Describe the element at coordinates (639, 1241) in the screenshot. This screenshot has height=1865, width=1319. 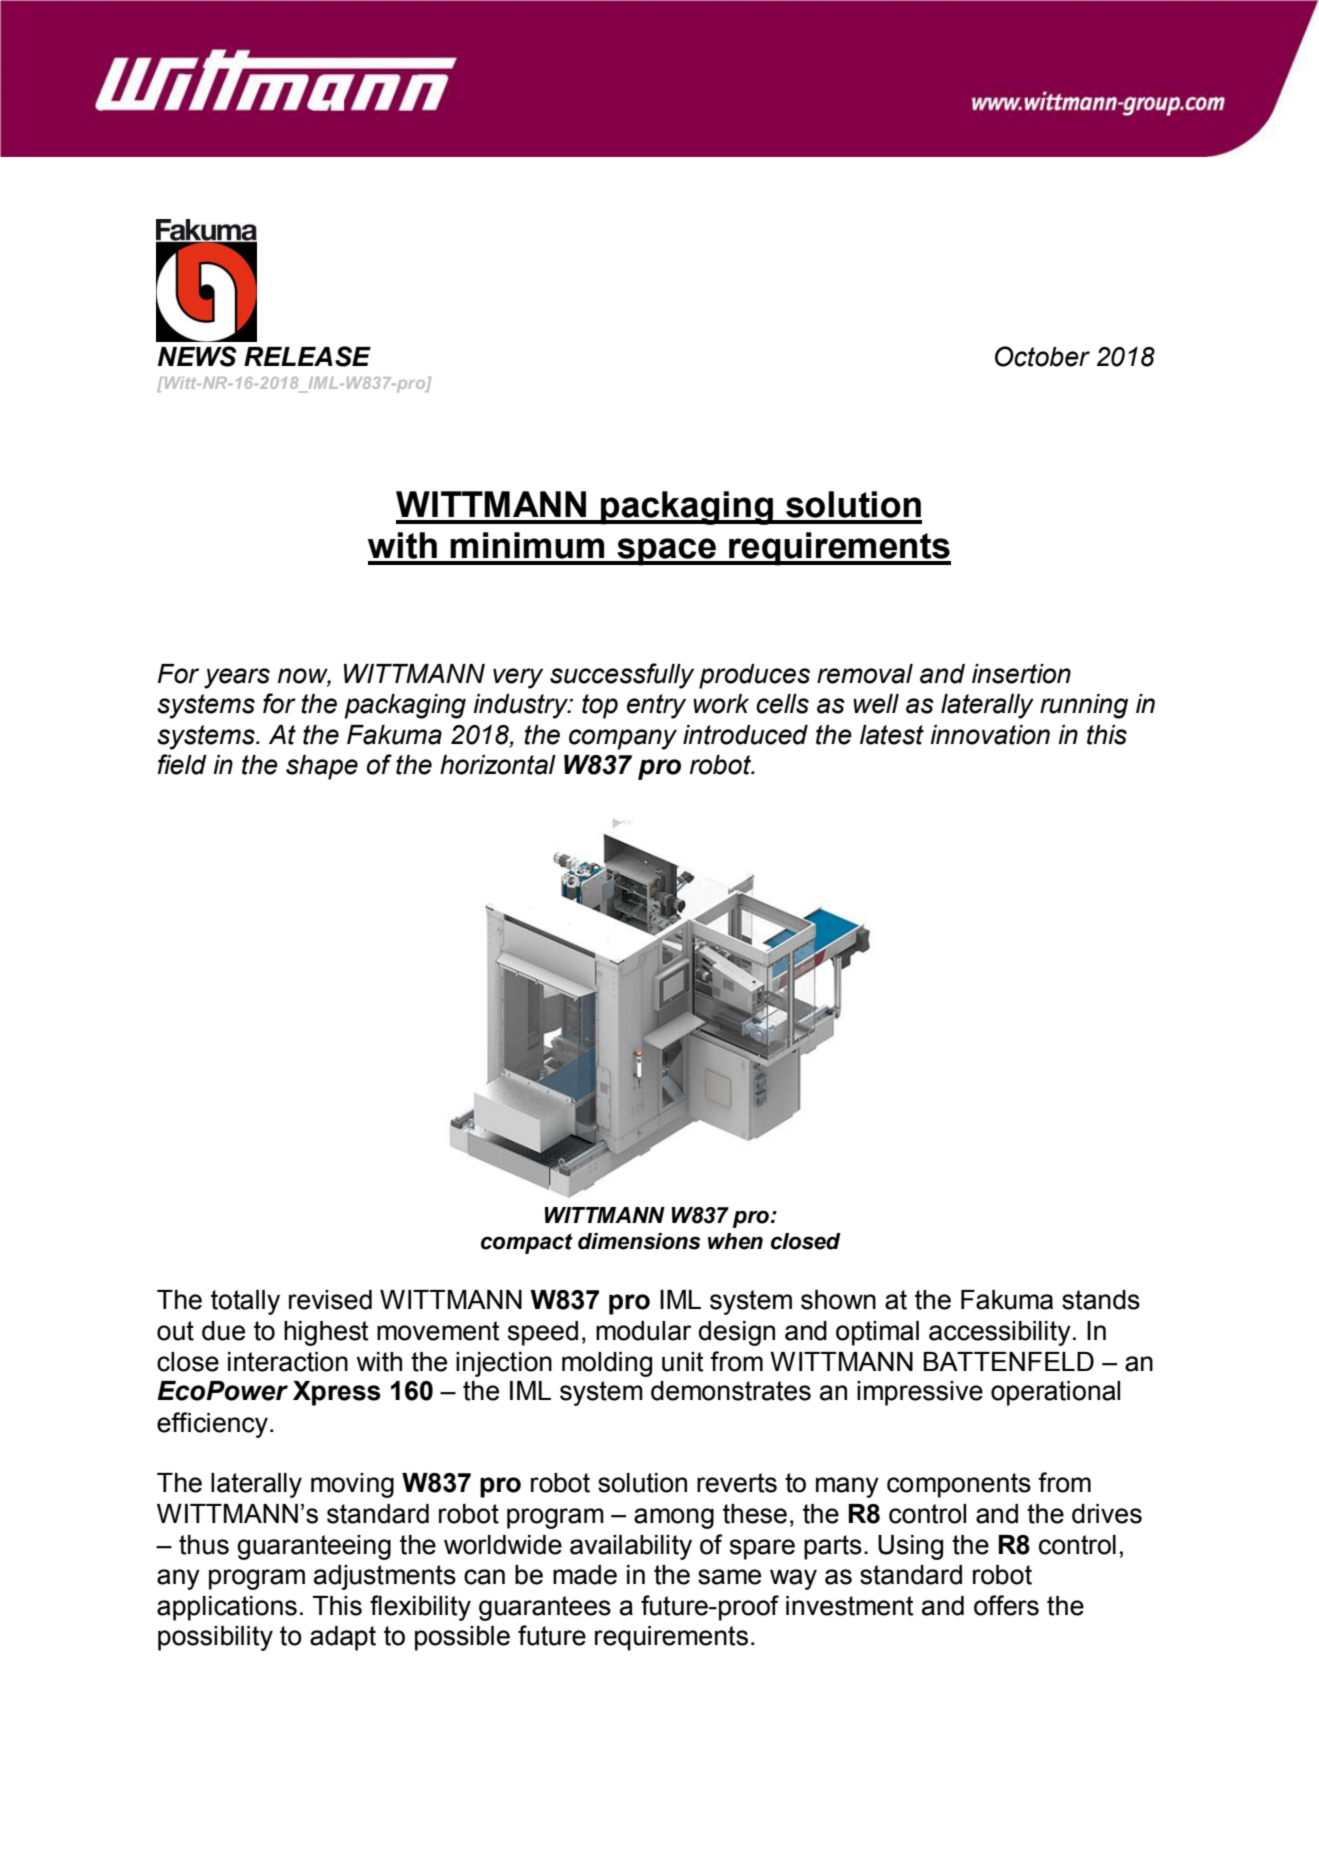
I see `dimensions` at that location.
